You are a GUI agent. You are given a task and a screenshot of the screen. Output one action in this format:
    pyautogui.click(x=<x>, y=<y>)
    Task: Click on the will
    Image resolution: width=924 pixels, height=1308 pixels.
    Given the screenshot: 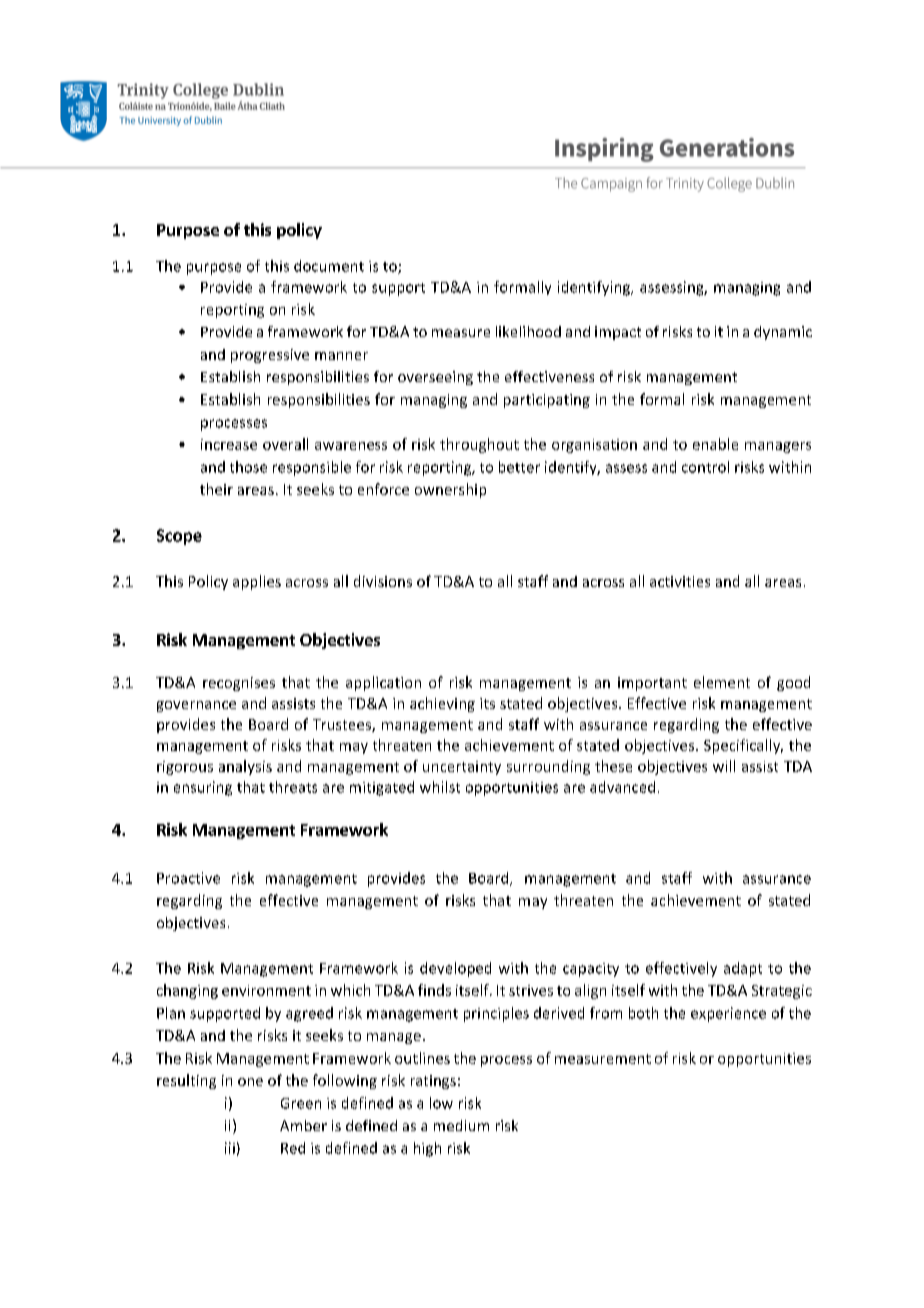 What is the action you would take?
    pyautogui.click(x=724, y=766)
